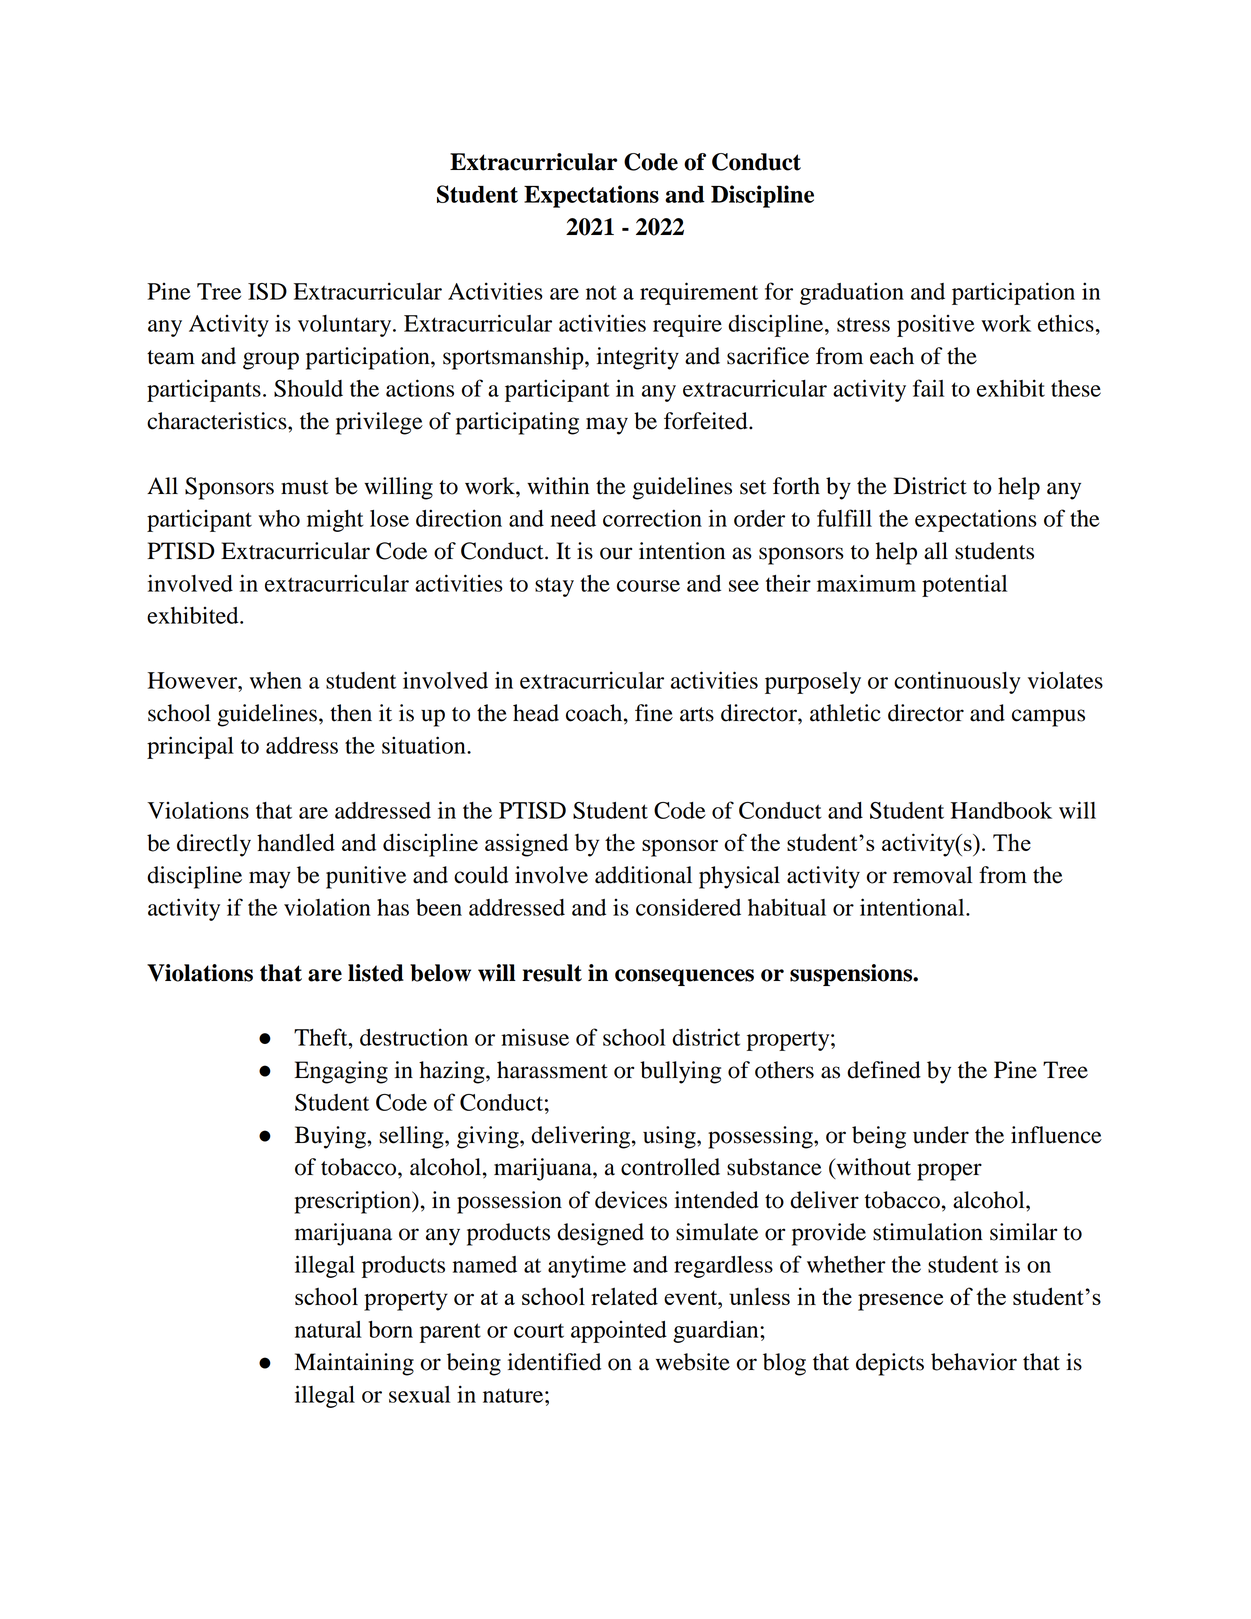 The image size is (1251, 1619). What do you see at coordinates (276, 680) in the page?
I see `when` at bounding box center [276, 680].
